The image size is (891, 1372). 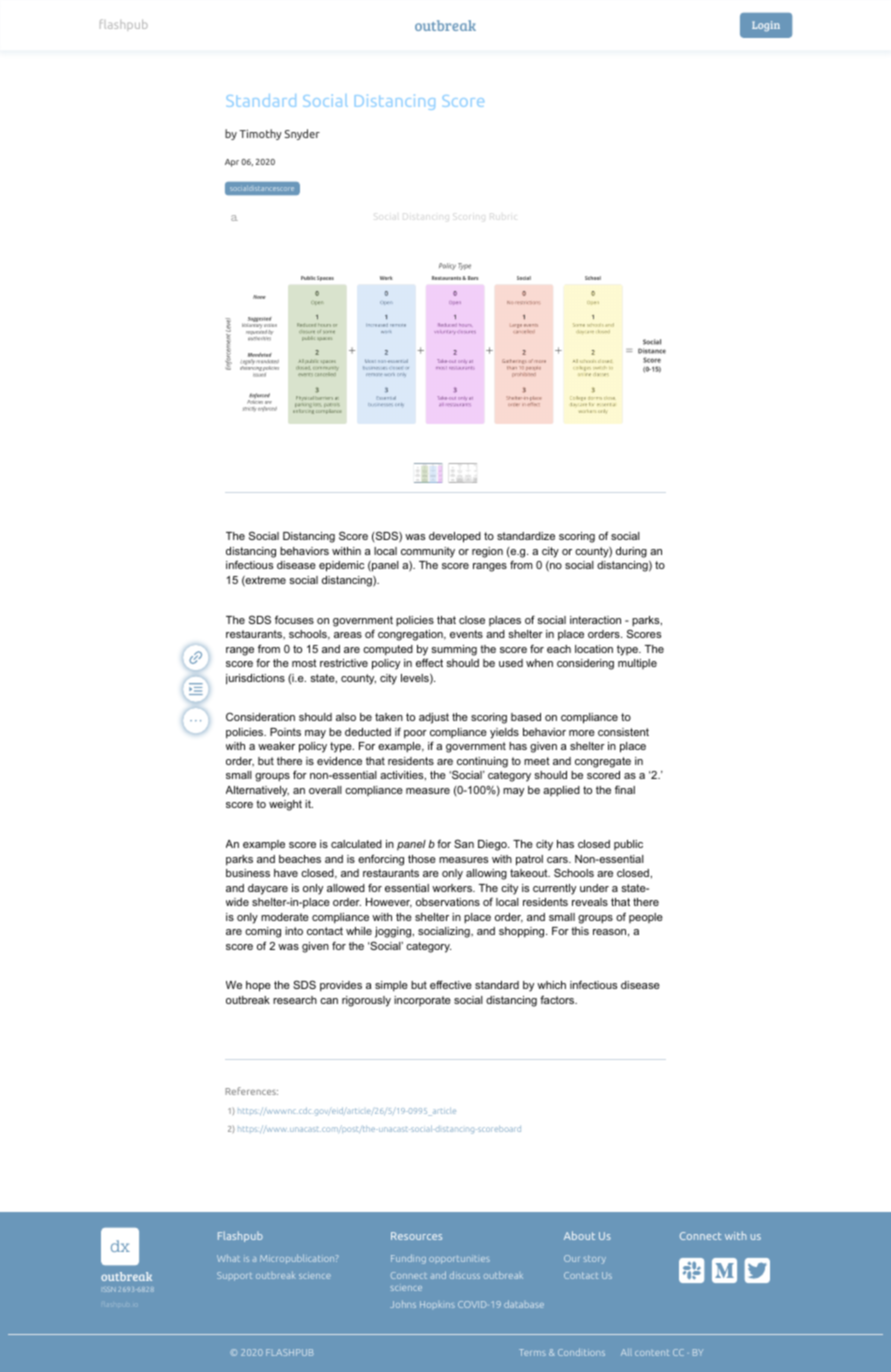 I want to click on Snyder, so click(x=302, y=134).
